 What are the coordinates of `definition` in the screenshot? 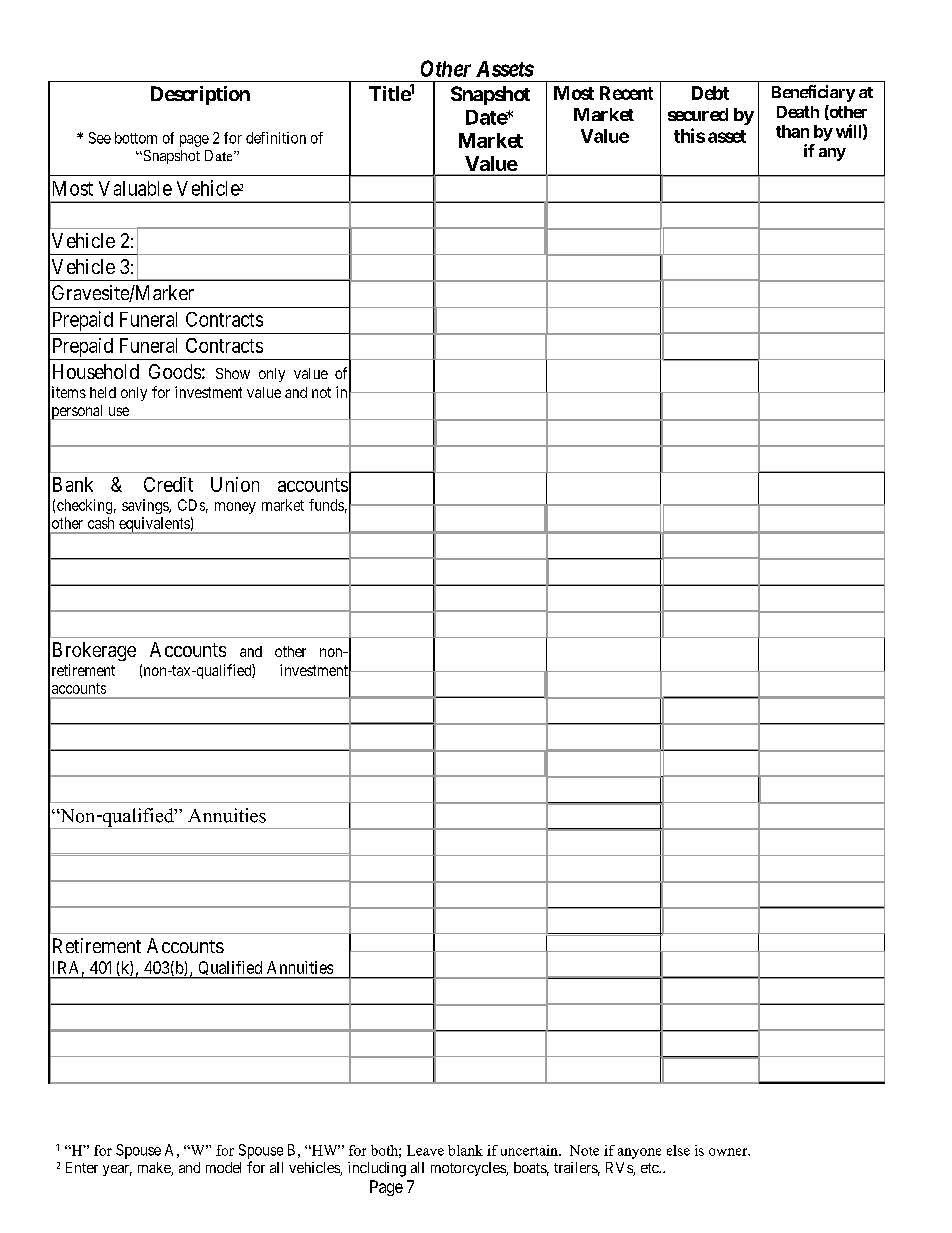 It's located at (276, 138).
